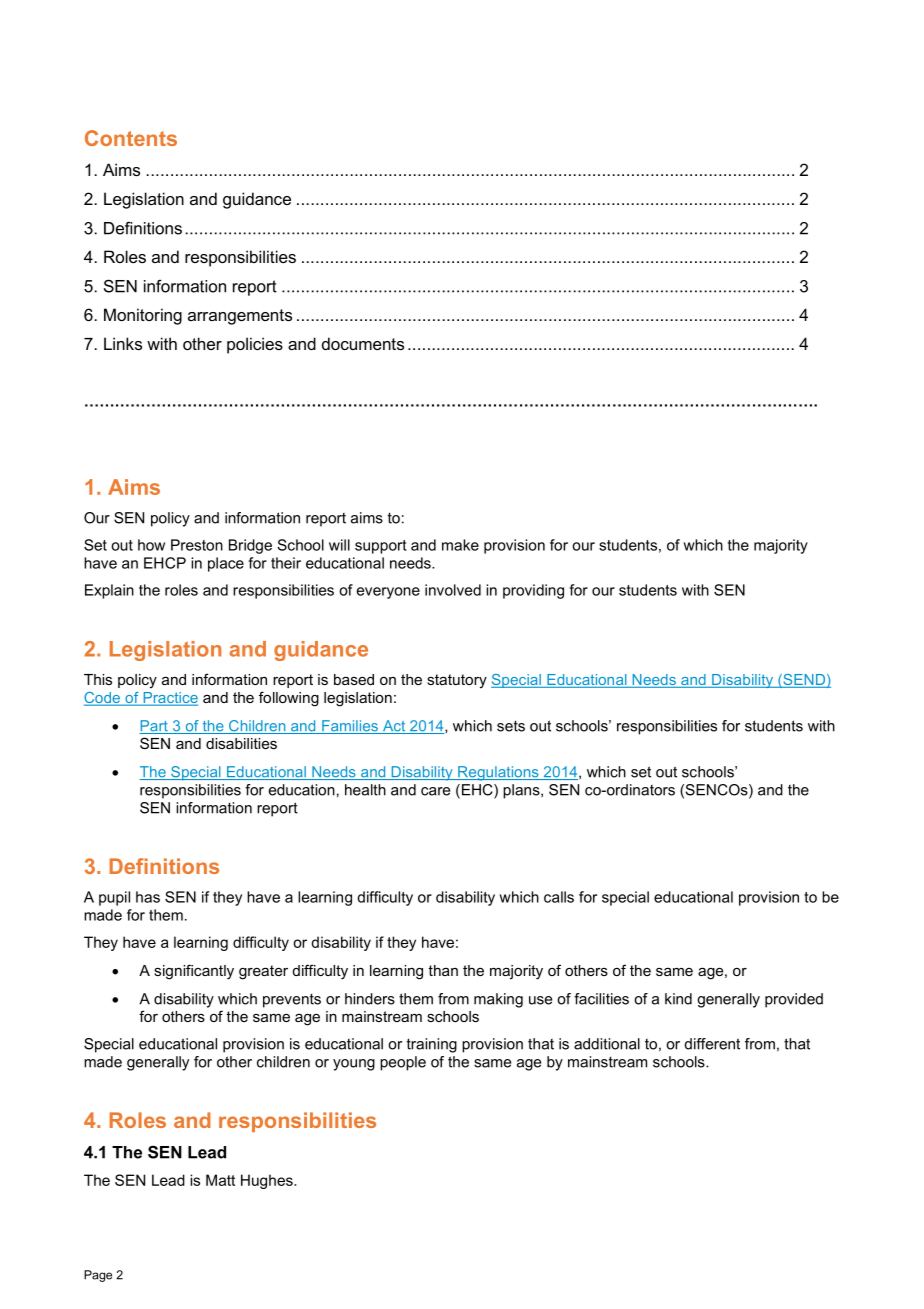 This page has height=1309, width=924. Describe the element at coordinates (678, 999) in the page. I see `kind` at that location.
